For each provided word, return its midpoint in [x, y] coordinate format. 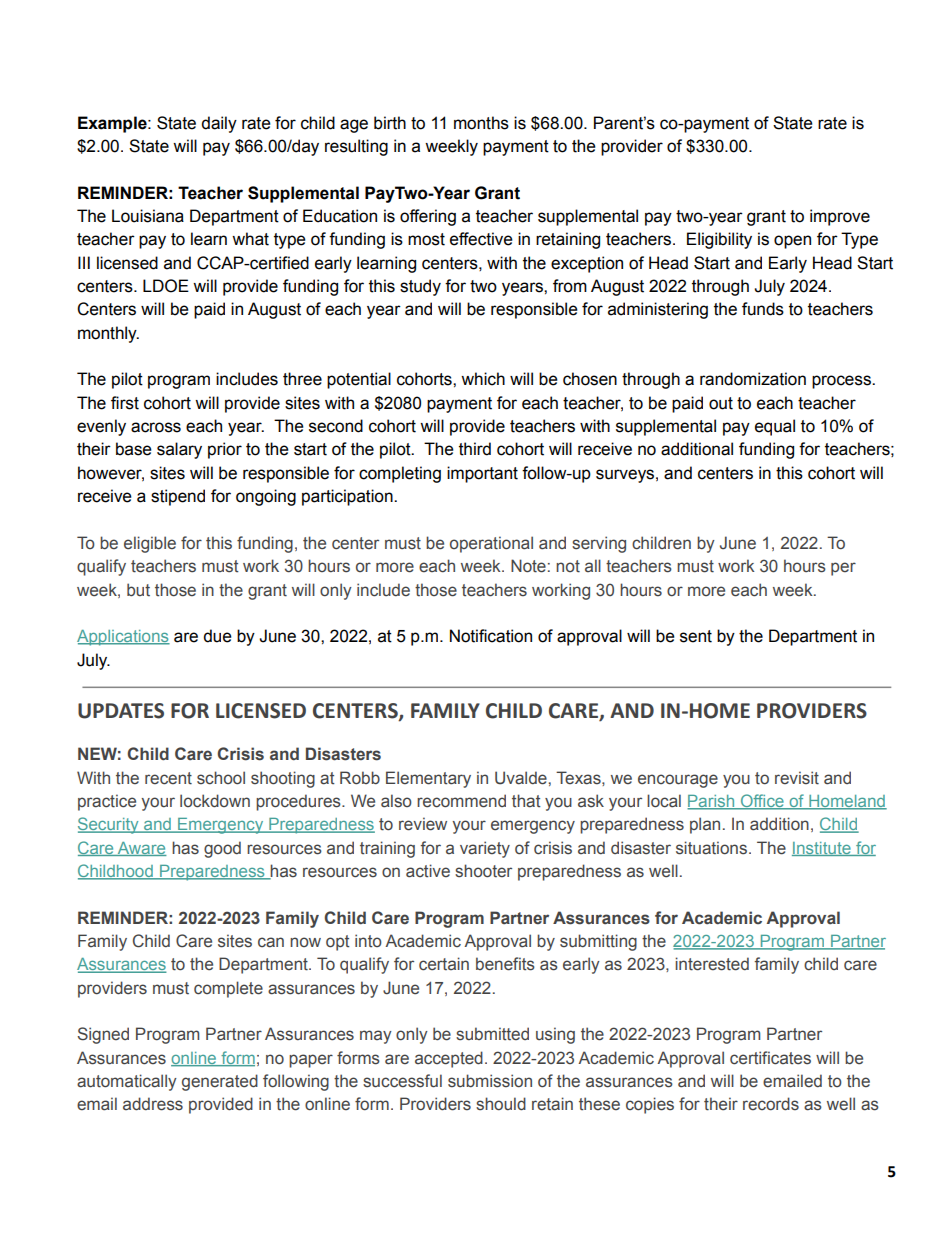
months [481, 123]
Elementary [428, 779]
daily [219, 124]
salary [179, 450]
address [153, 1104]
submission [490, 1081]
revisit [797, 778]
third [475, 449]
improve [840, 217]
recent [168, 778]
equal [775, 427]
